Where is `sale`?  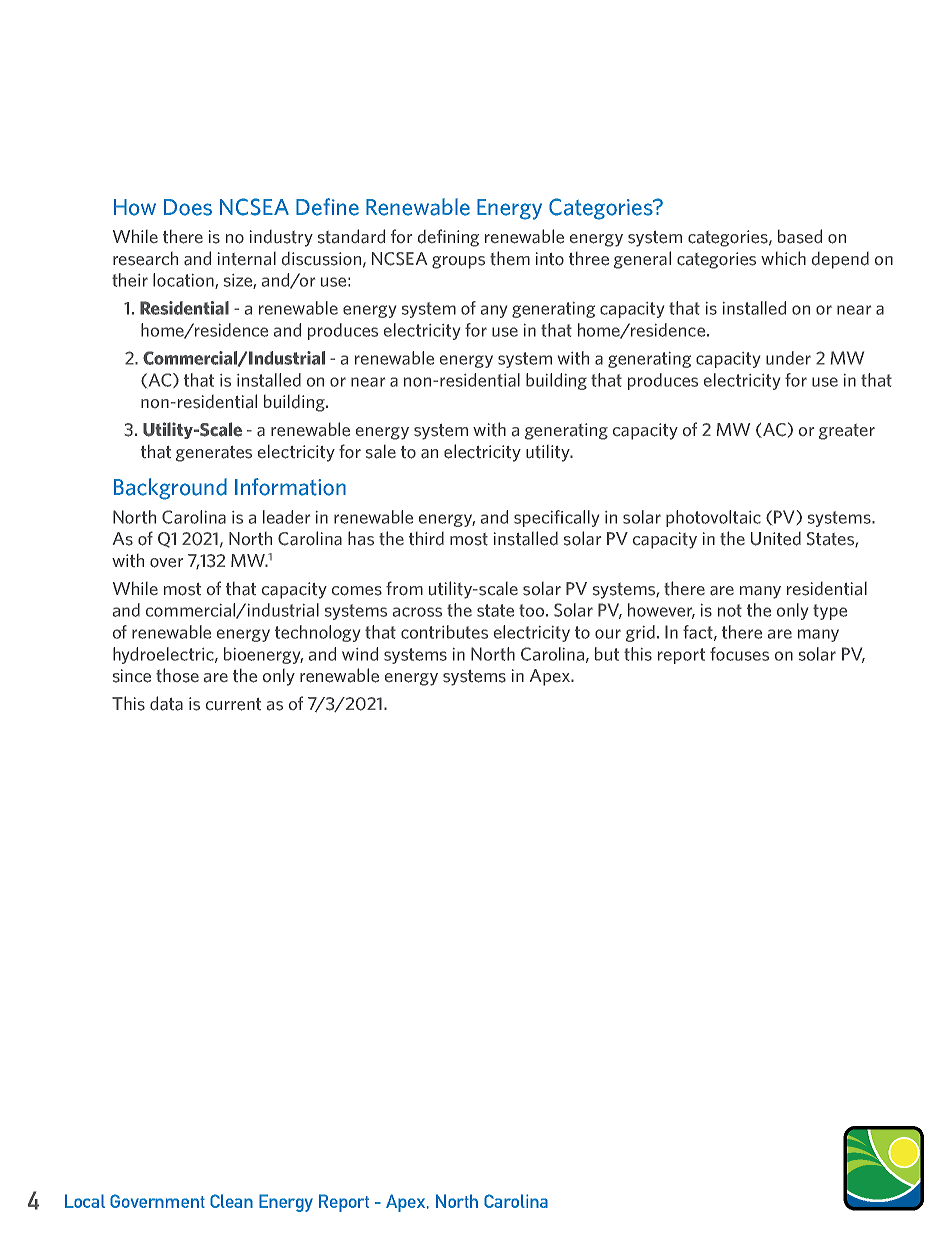 sale is located at coordinates (381, 452).
